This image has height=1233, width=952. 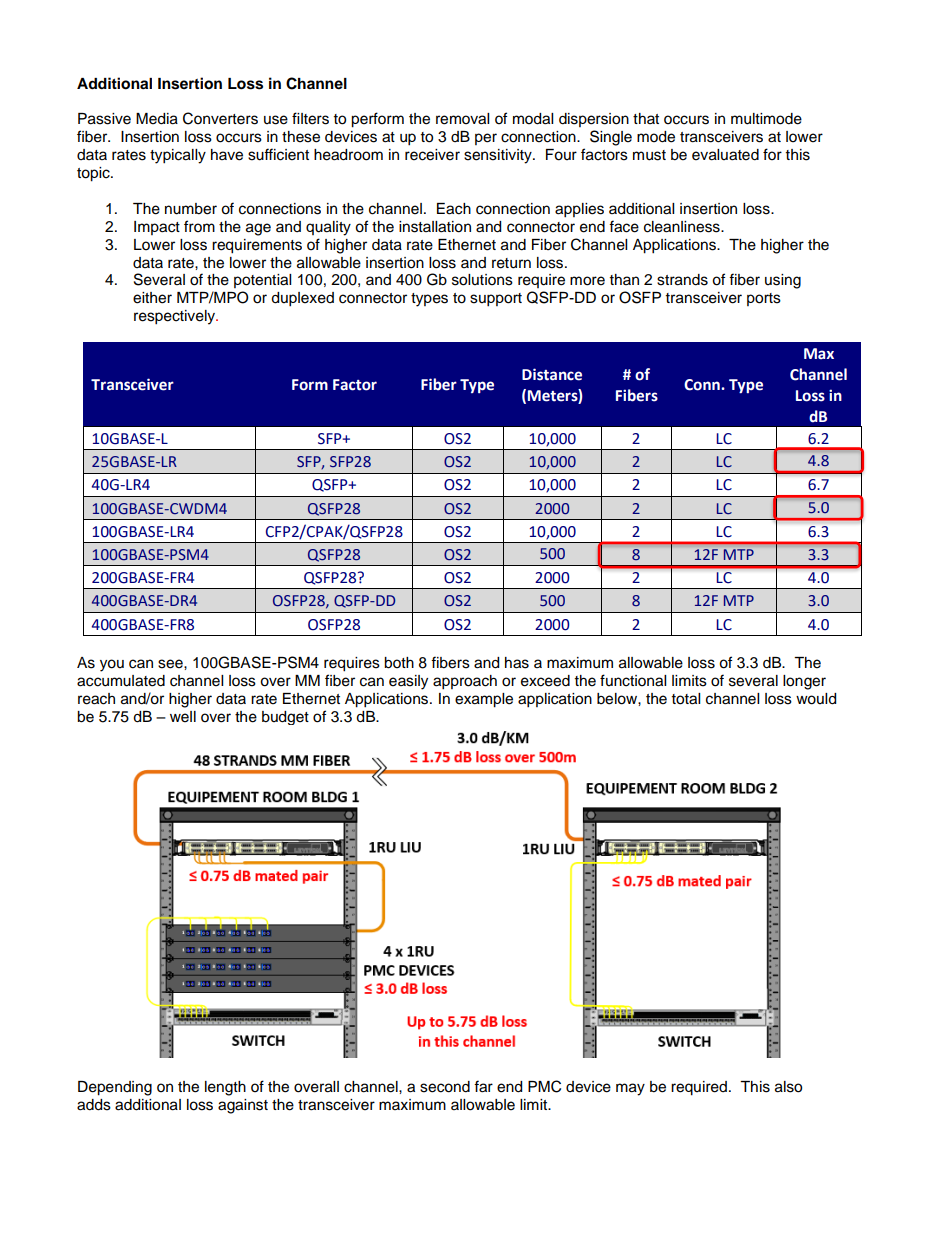 What do you see at coordinates (725, 155) in the image?
I see `evaluated` at bounding box center [725, 155].
